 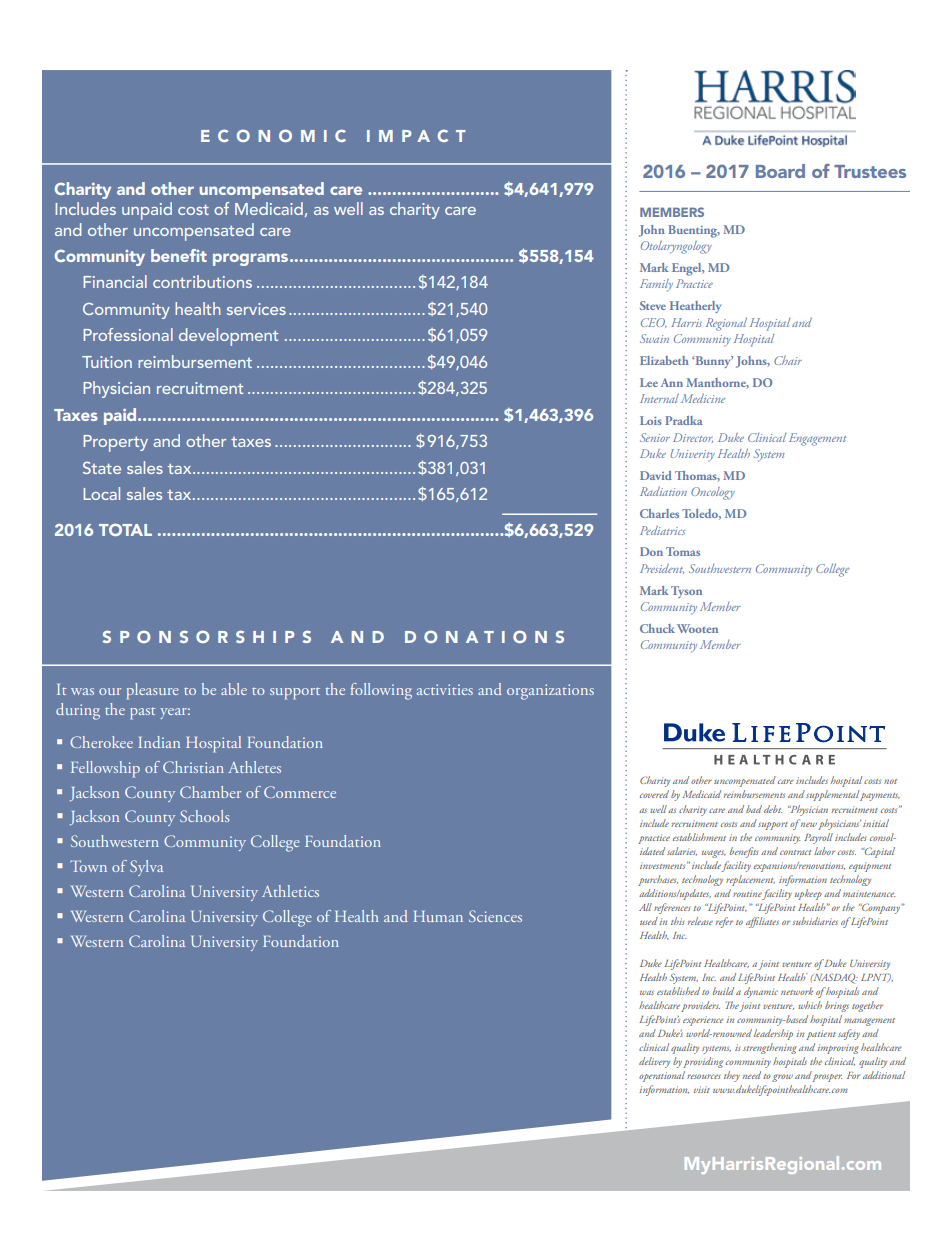 What do you see at coordinates (445, 689) in the screenshot?
I see `activities` at bounding box center [445, 689].
